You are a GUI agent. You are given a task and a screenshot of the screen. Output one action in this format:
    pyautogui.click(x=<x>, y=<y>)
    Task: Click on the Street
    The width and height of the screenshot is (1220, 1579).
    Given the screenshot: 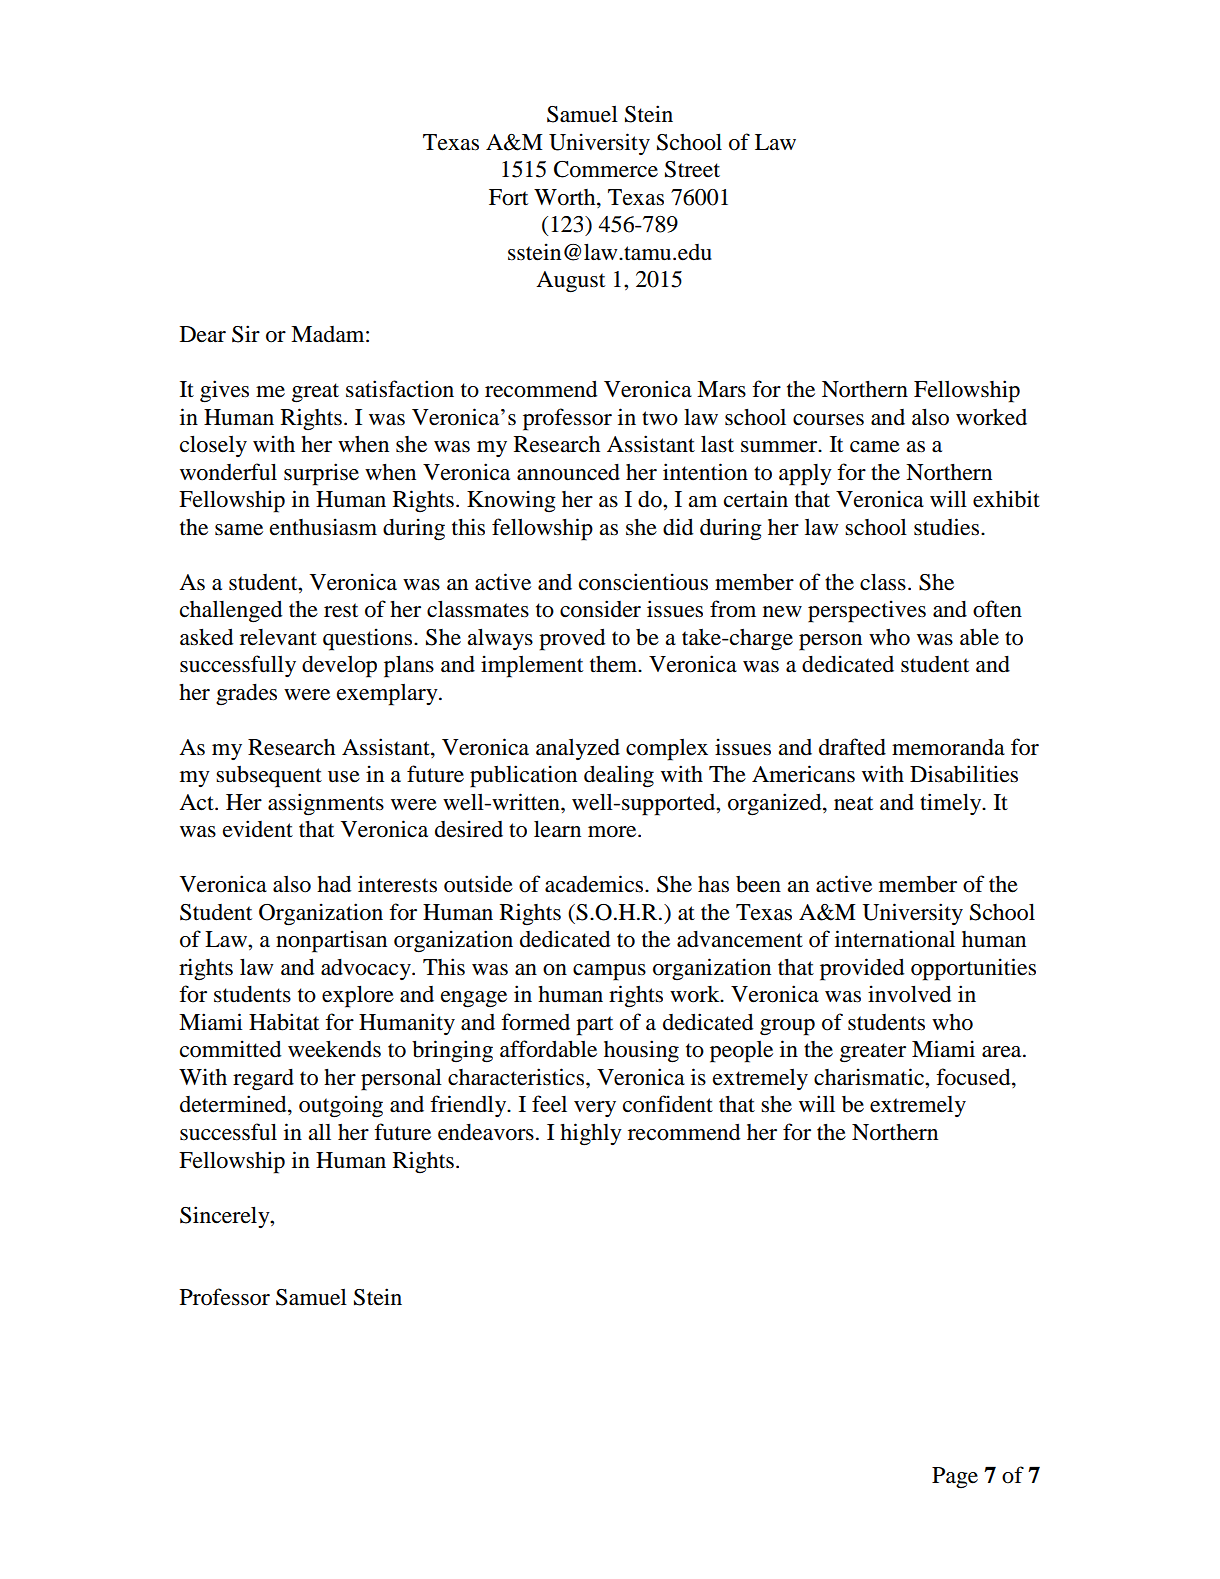 What is the action you would take?
    pyautogui.click(x=692, y=169)
